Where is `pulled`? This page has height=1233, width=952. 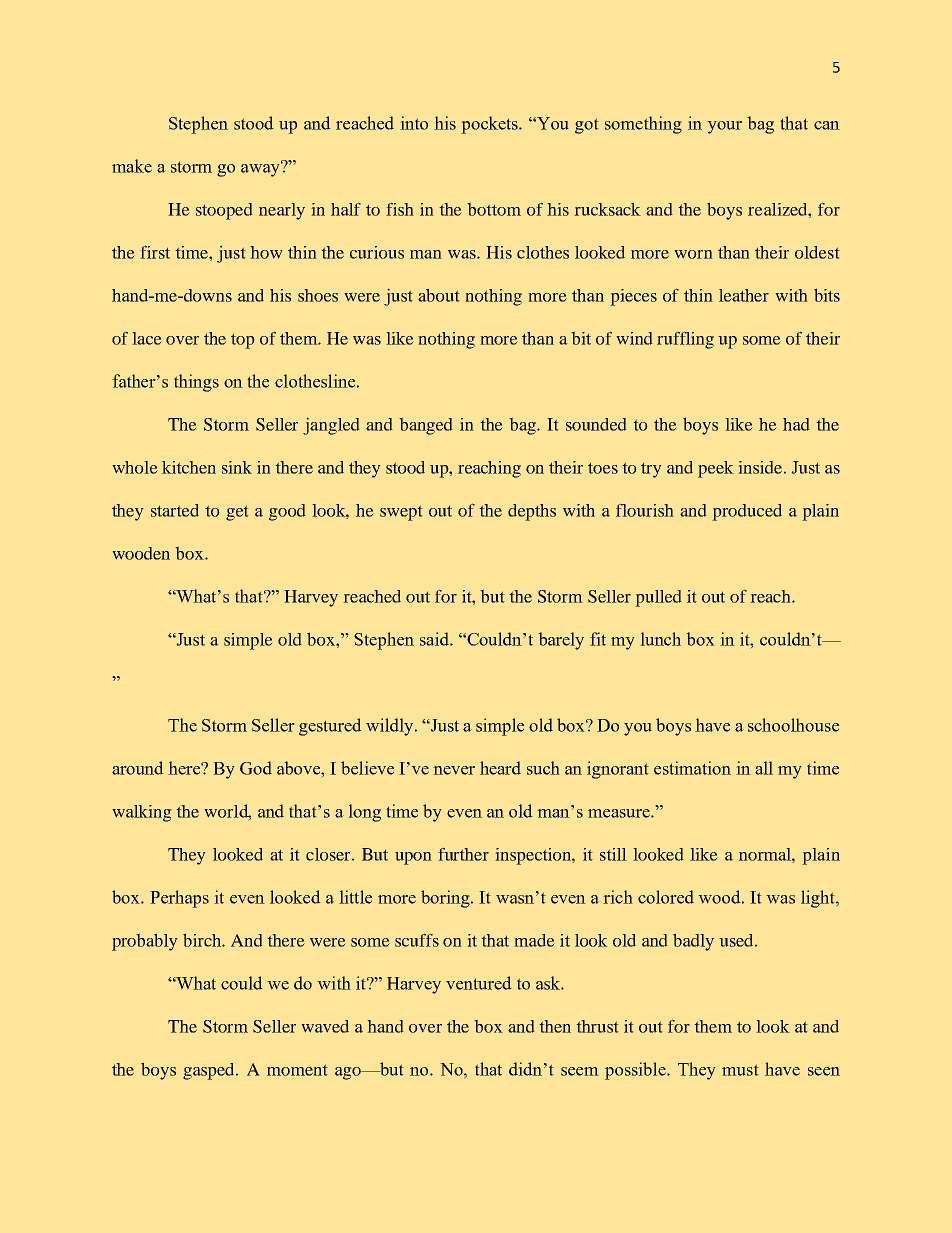
pulled is located at coordinates (658, 598).
